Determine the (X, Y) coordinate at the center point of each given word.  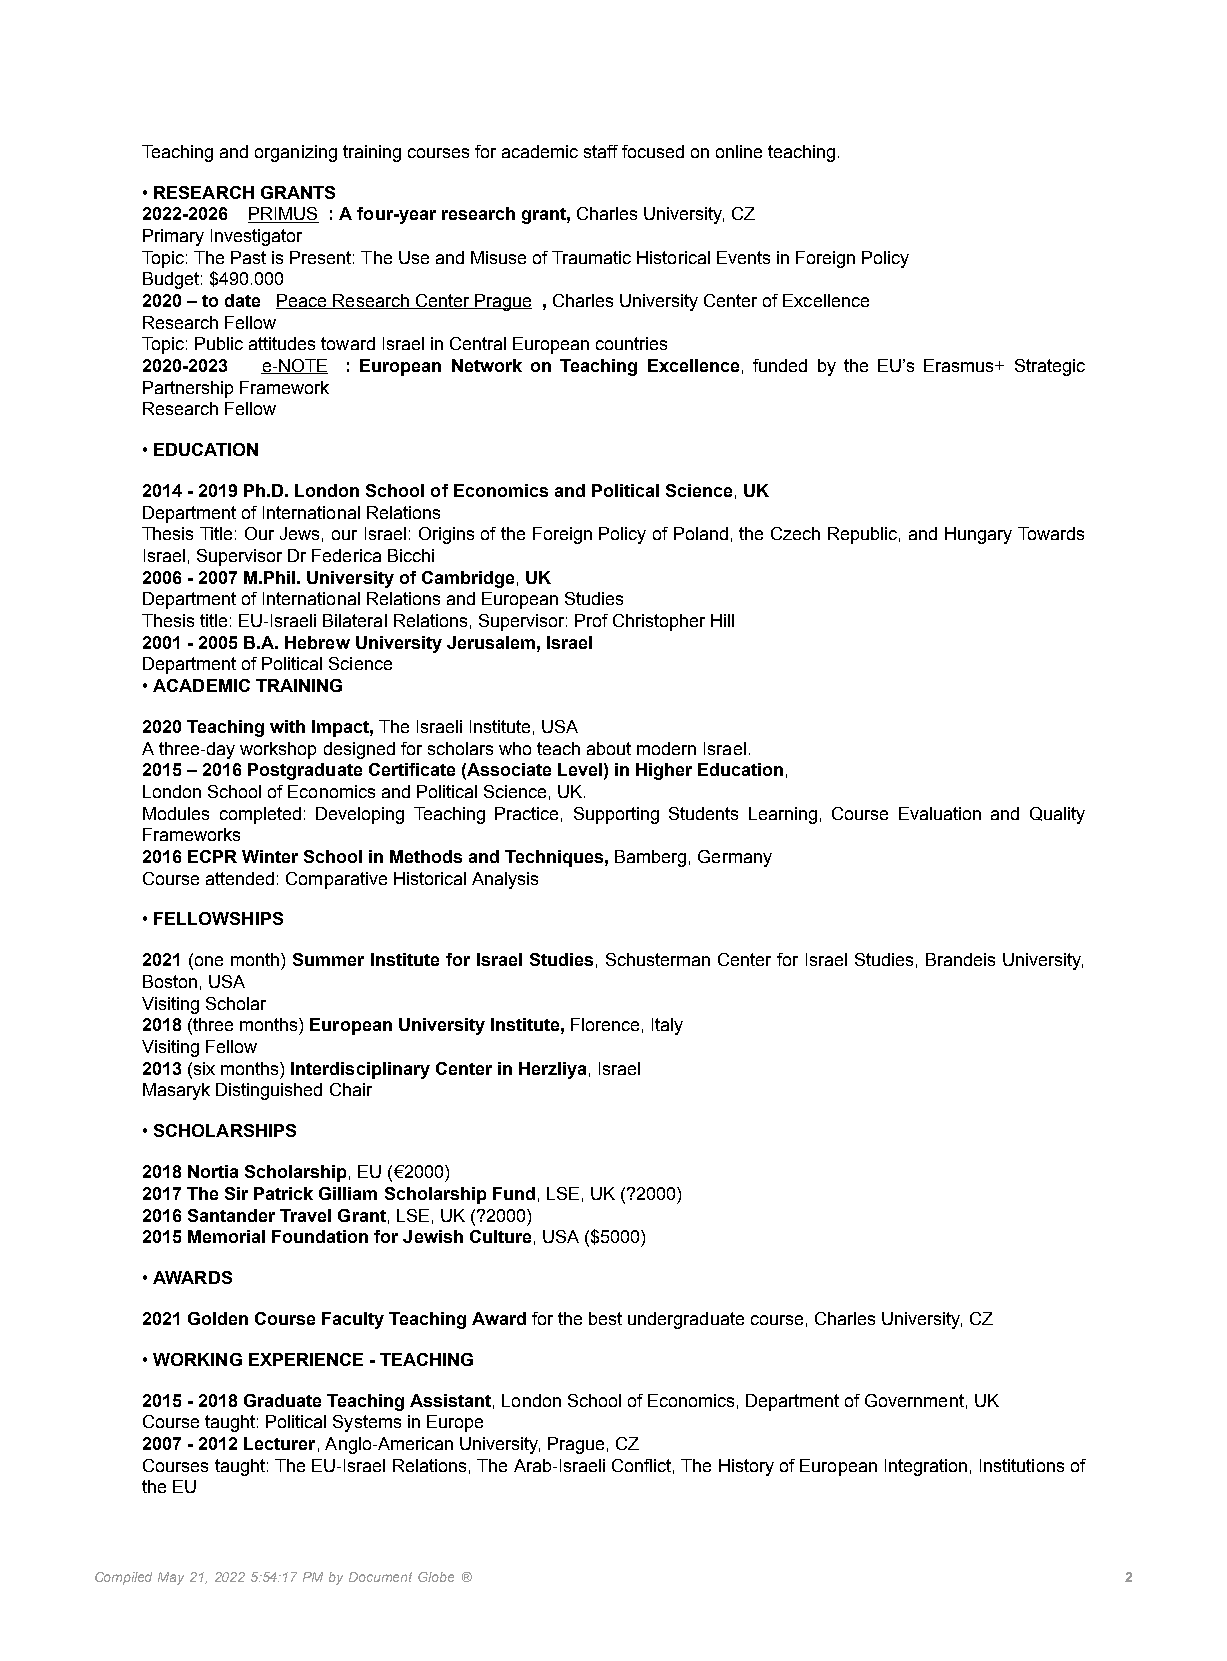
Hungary (978, 535)
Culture (500, 1236)
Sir (236, 1193)
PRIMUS (283, 215)
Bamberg (650, 858)
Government (914, 1400)
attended (240, 878)
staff (601, 151)
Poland (701, 533)
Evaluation (940, 813)
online (739, 151)
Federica (346, 555)
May (171, 1578)
